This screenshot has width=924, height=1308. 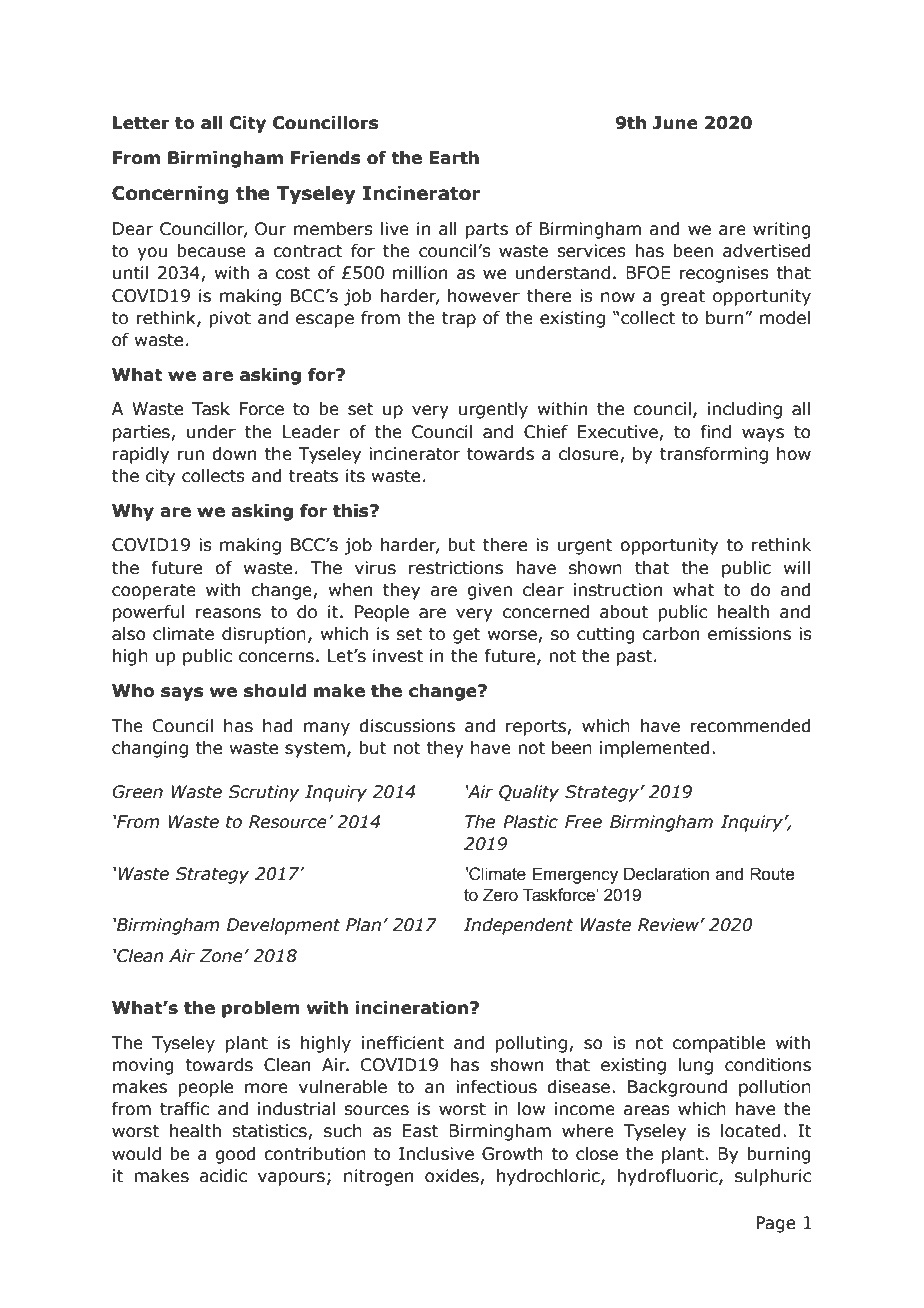 I want to click on June, so click(x=675, y=123).
